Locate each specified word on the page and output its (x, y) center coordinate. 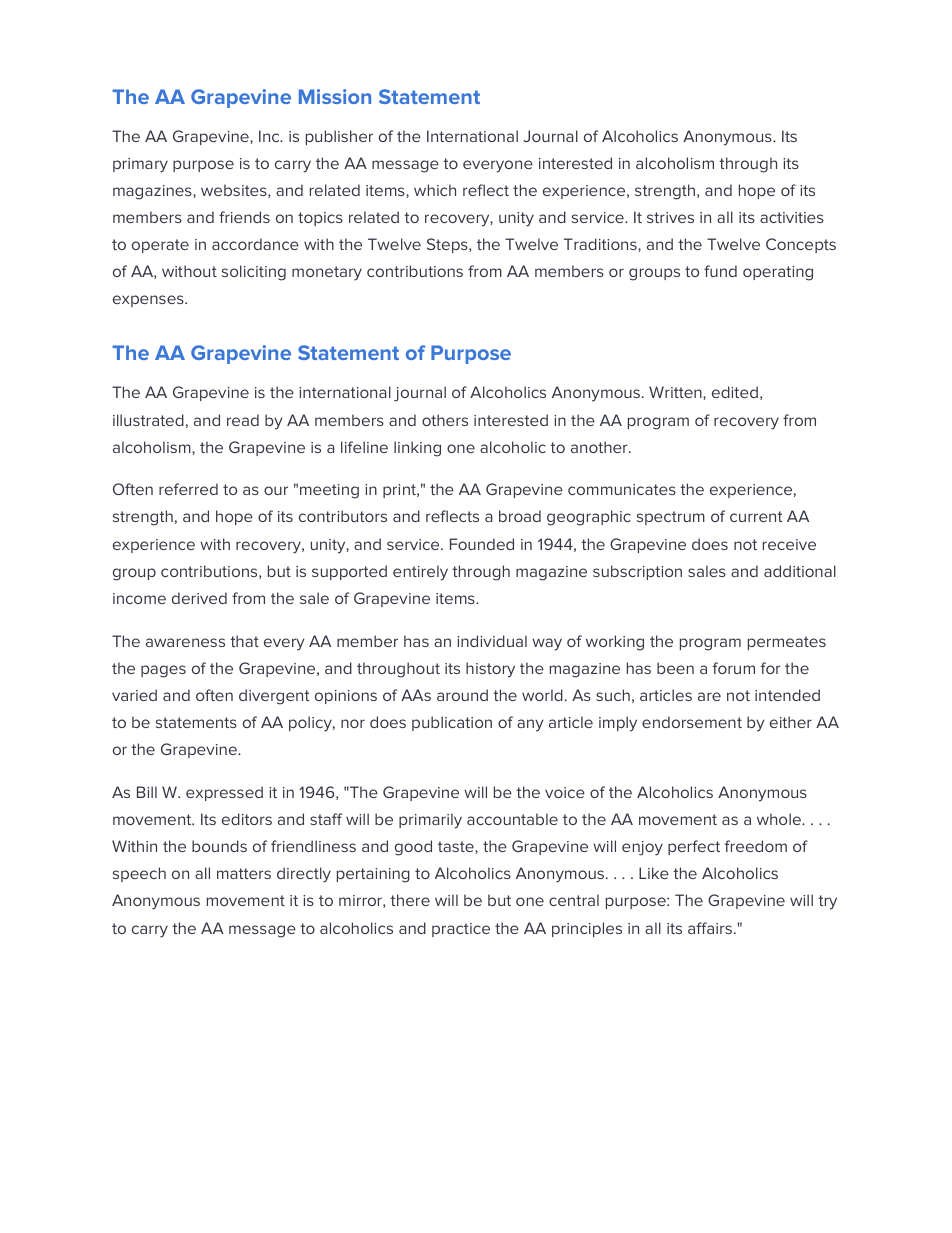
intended (787, 695)
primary (140, 165)
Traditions (601, 245)
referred (188, 489)
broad (520, 516)
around (462, 695)
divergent (274, 697)
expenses (149, 301)
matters (244, 873)
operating (778, 273)
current (756, 516)
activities (792, 217)
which (435, 190)
